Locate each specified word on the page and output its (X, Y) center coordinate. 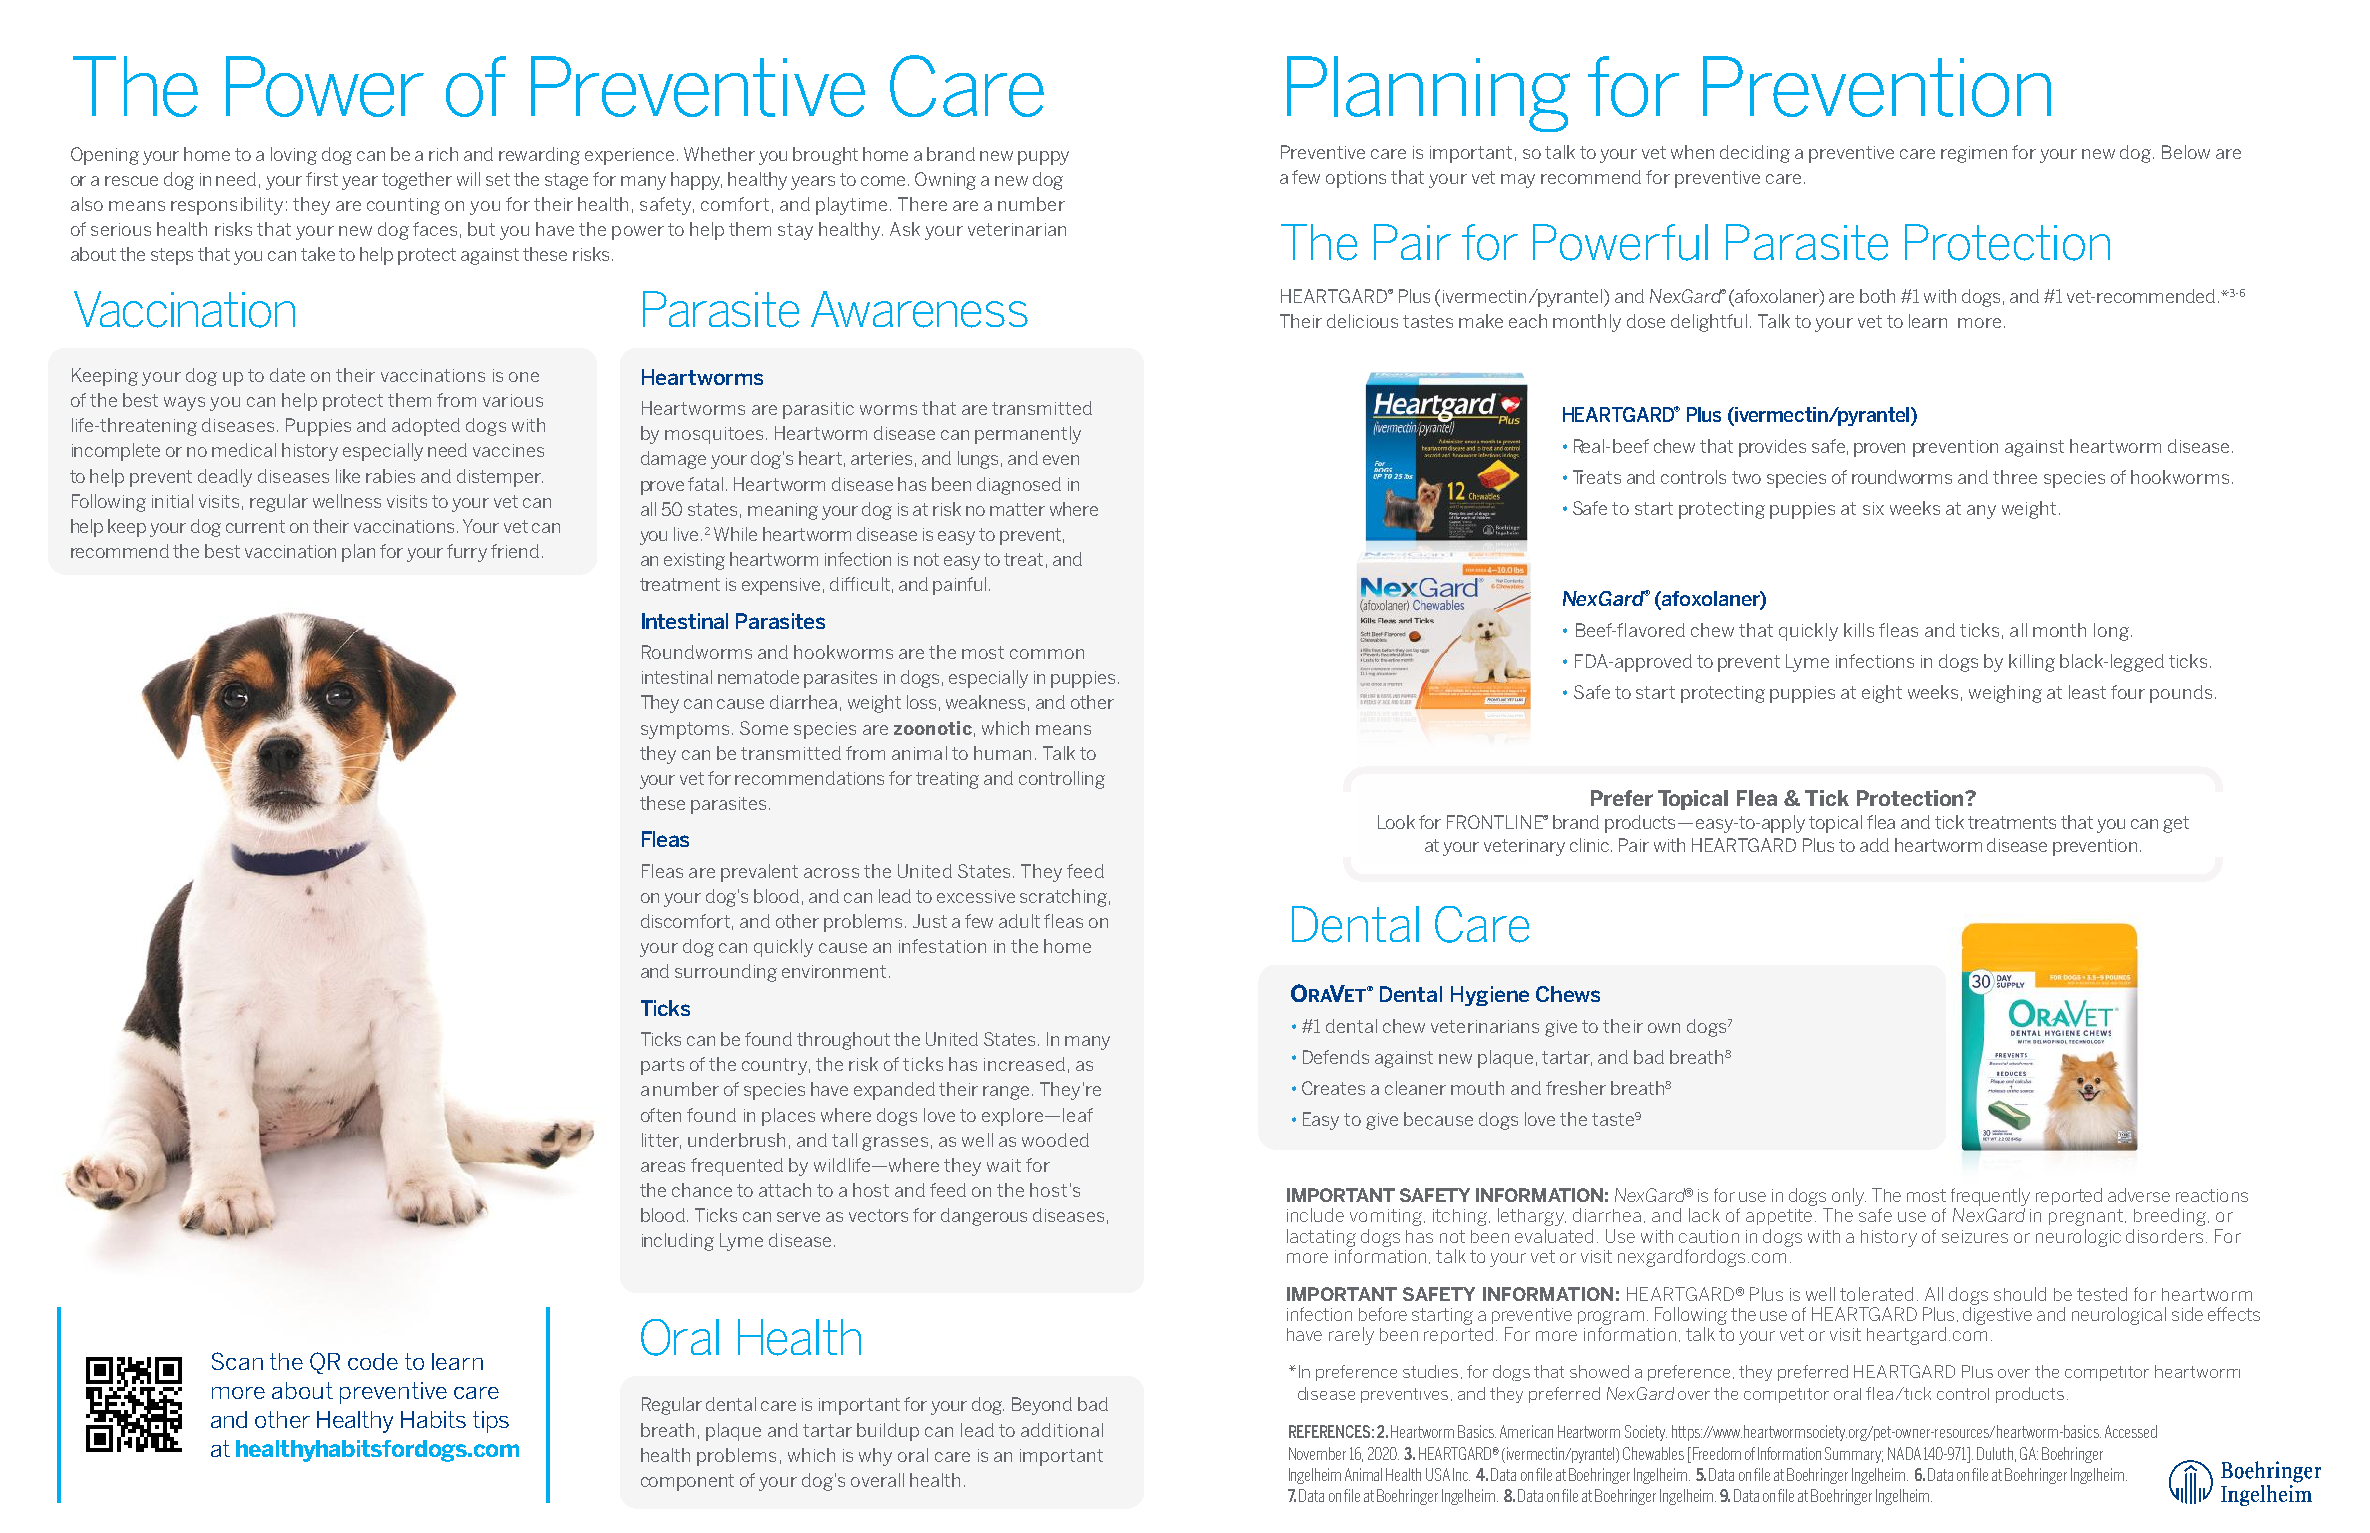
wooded (1055, 1140)
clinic (1591, 845)
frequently (1990, 1197)
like (348, 476)
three (2015, 477)
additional (1062, 1430)
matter (1017, 509)
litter (661, 1141)
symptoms (685, 730)
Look (1396, 822)
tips (491, 1422)
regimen (1974, 154)
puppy (1043, 158)
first (322, 179)
